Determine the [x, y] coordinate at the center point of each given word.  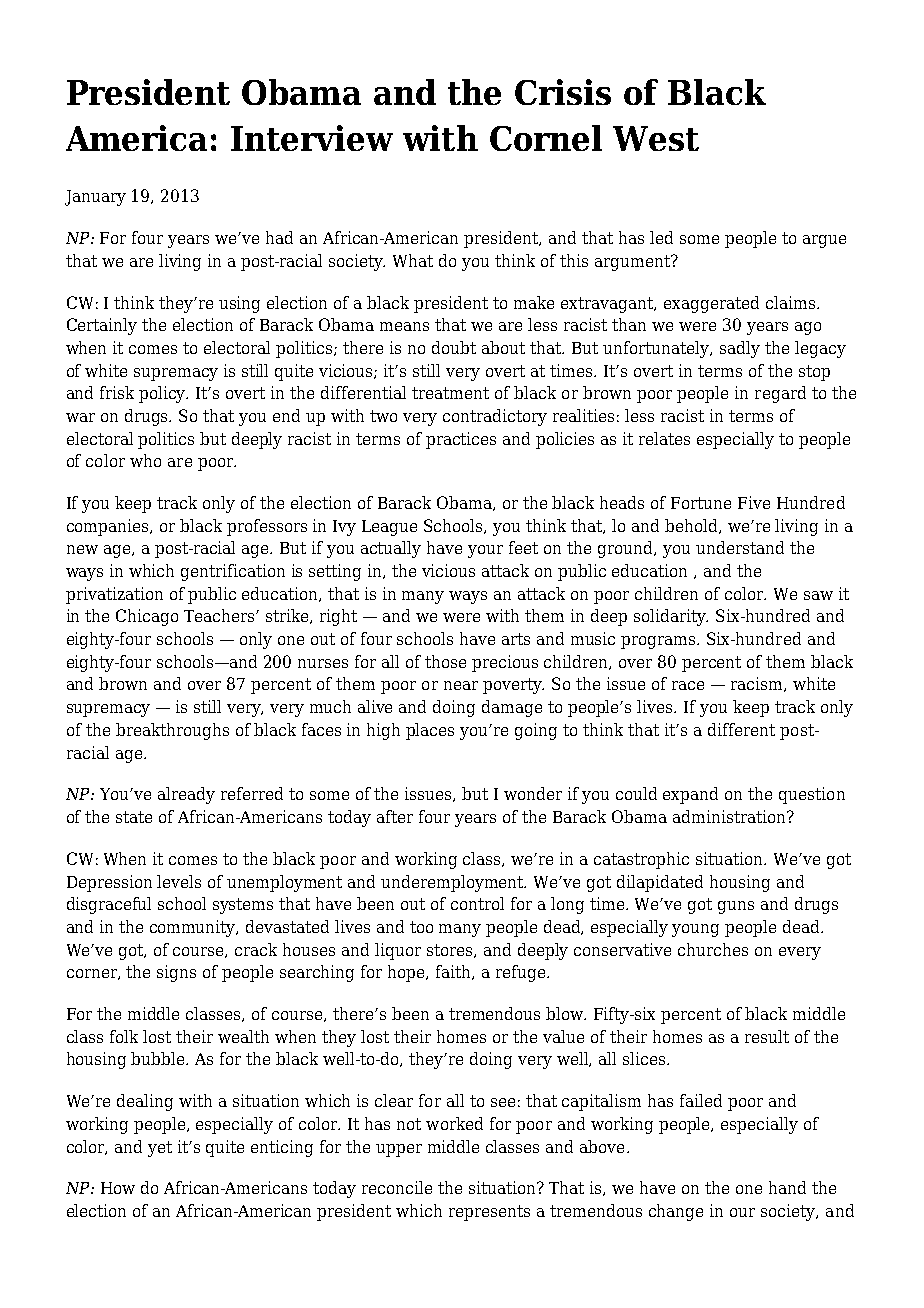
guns [736, 907]
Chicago [147, 617]
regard [780, 394]
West [656, 138]
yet [160, 1149]
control [477, 903]
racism [758, 684]
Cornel [546, 138]
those [445, 661]
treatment [450, 393]
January [95, 198]
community [194, 928]
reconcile [397, 1187]
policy [163, 394]
